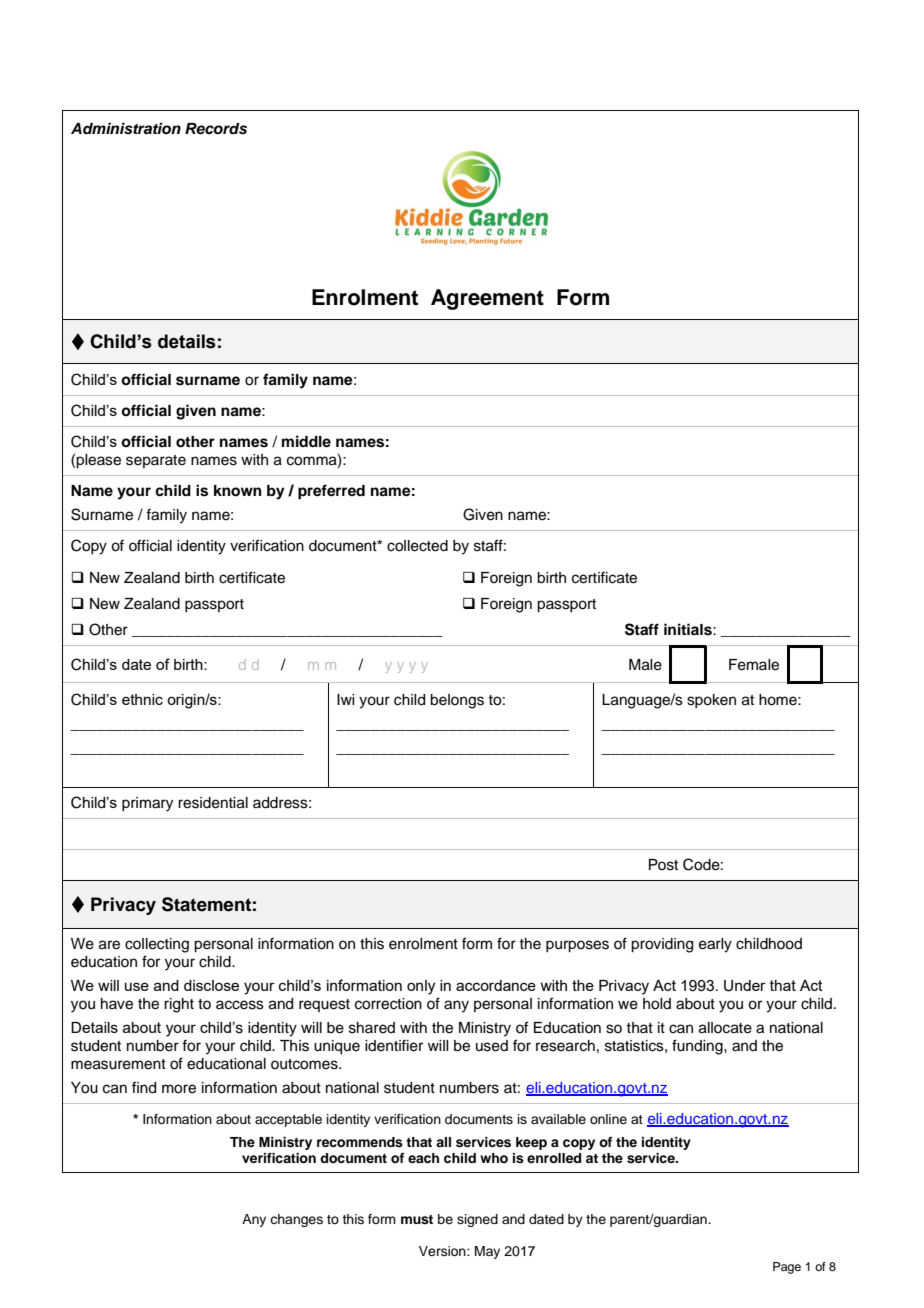  I want to click on known, so click(238, 491).
